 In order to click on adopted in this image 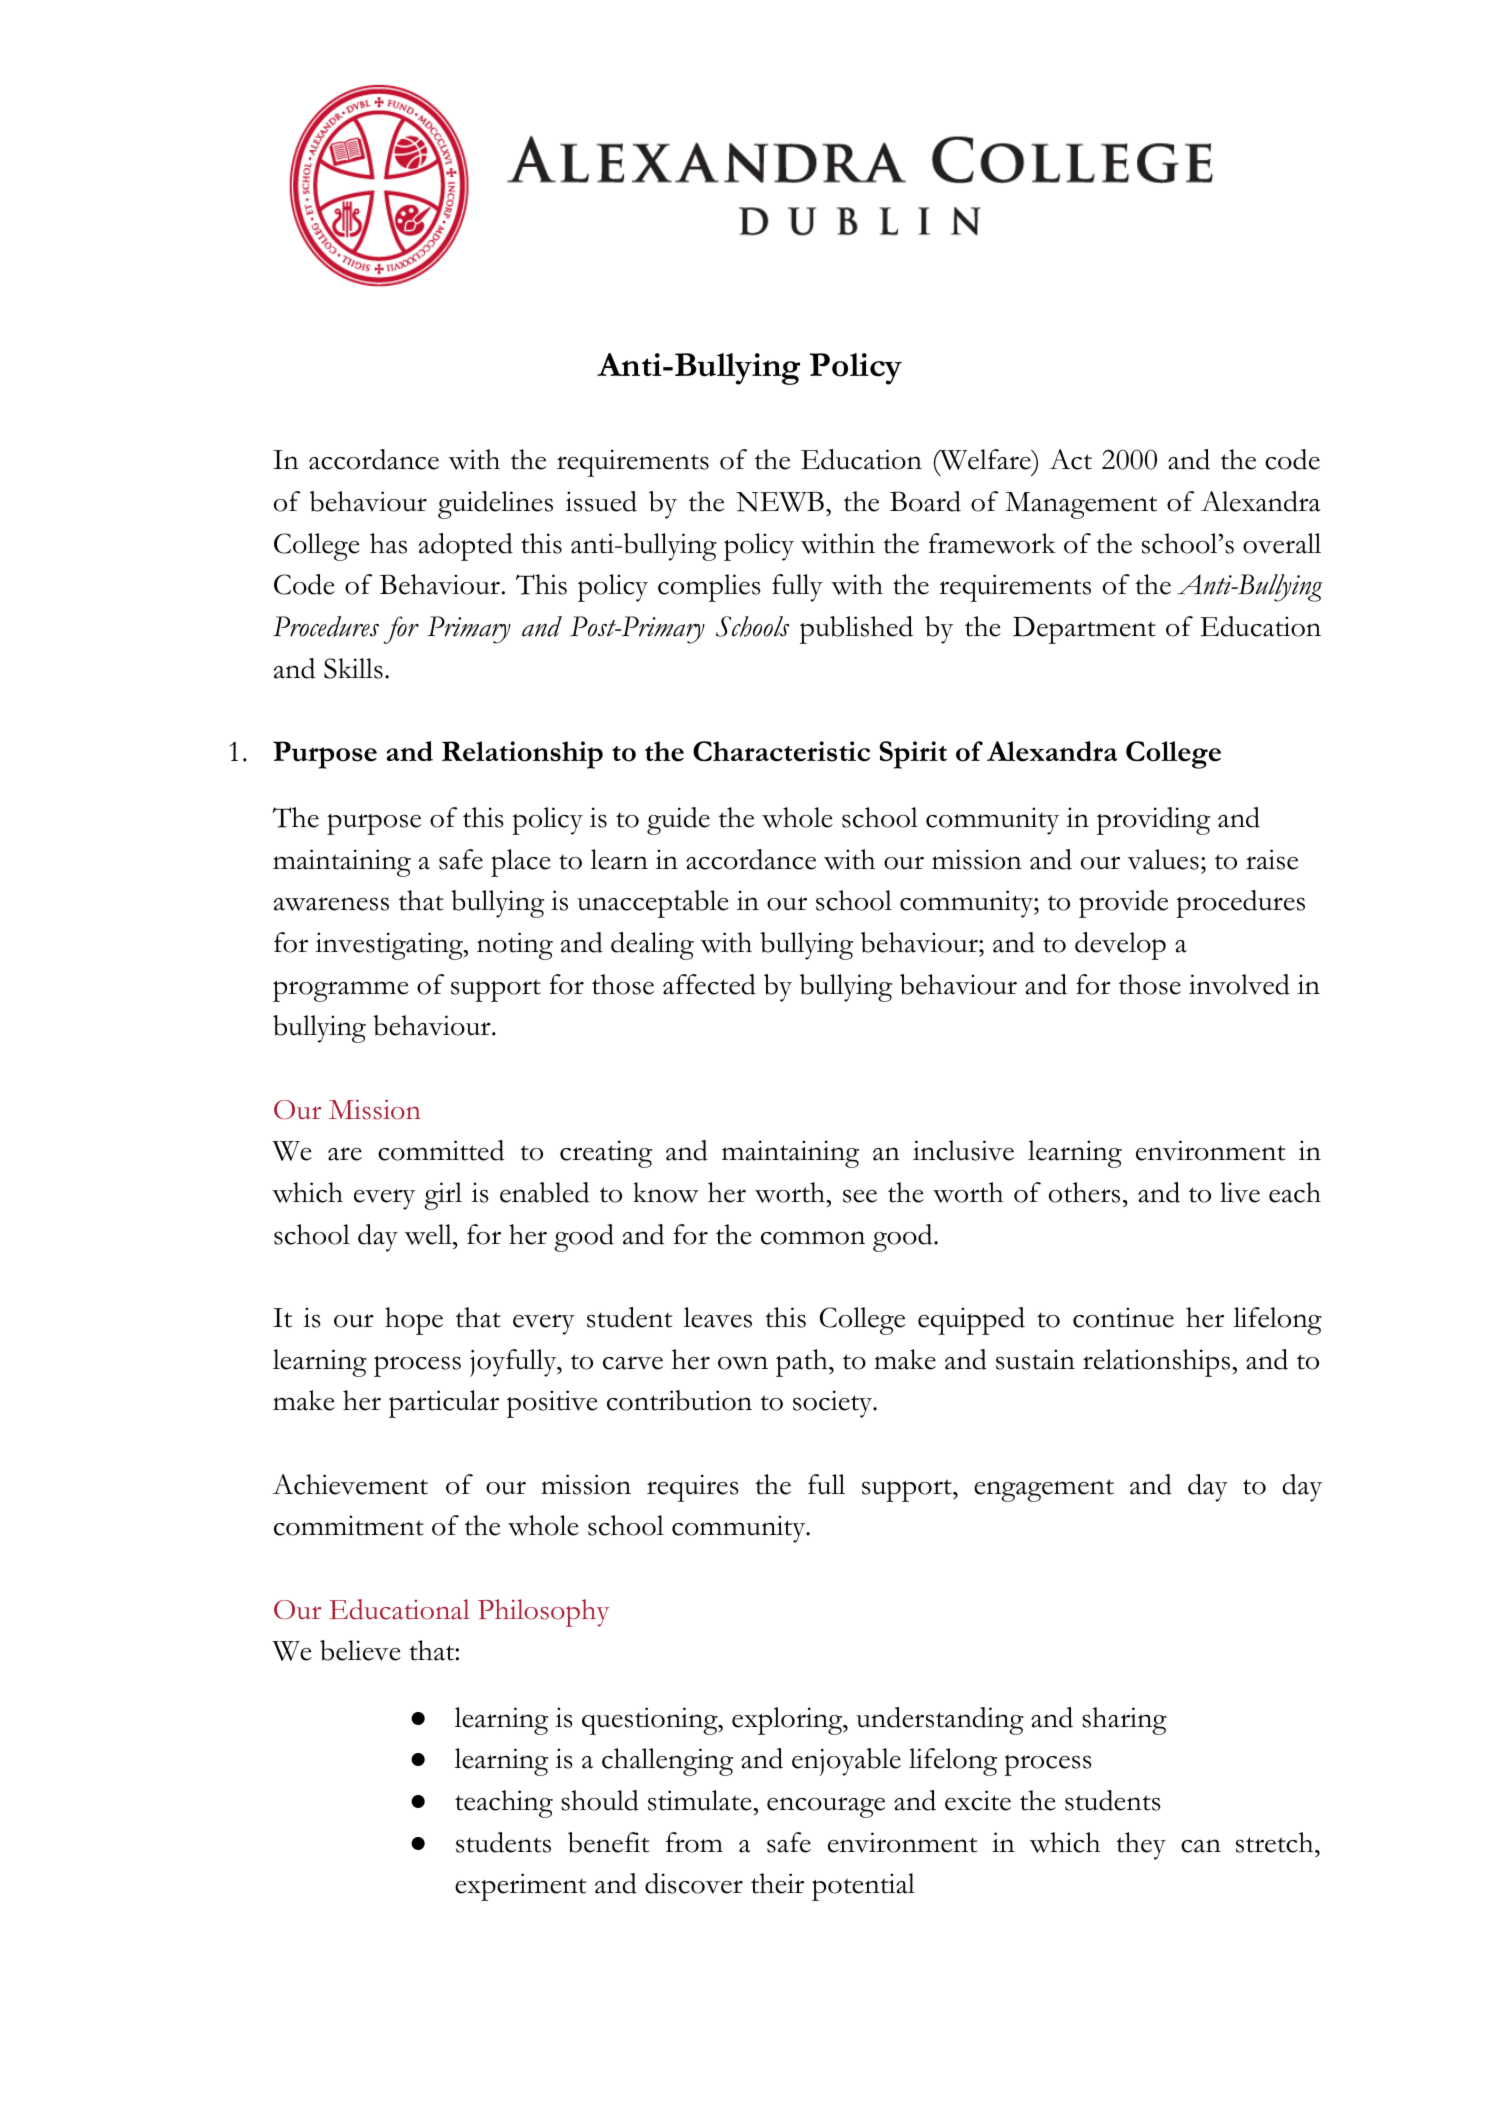, I will do `click(466, 547)`.
